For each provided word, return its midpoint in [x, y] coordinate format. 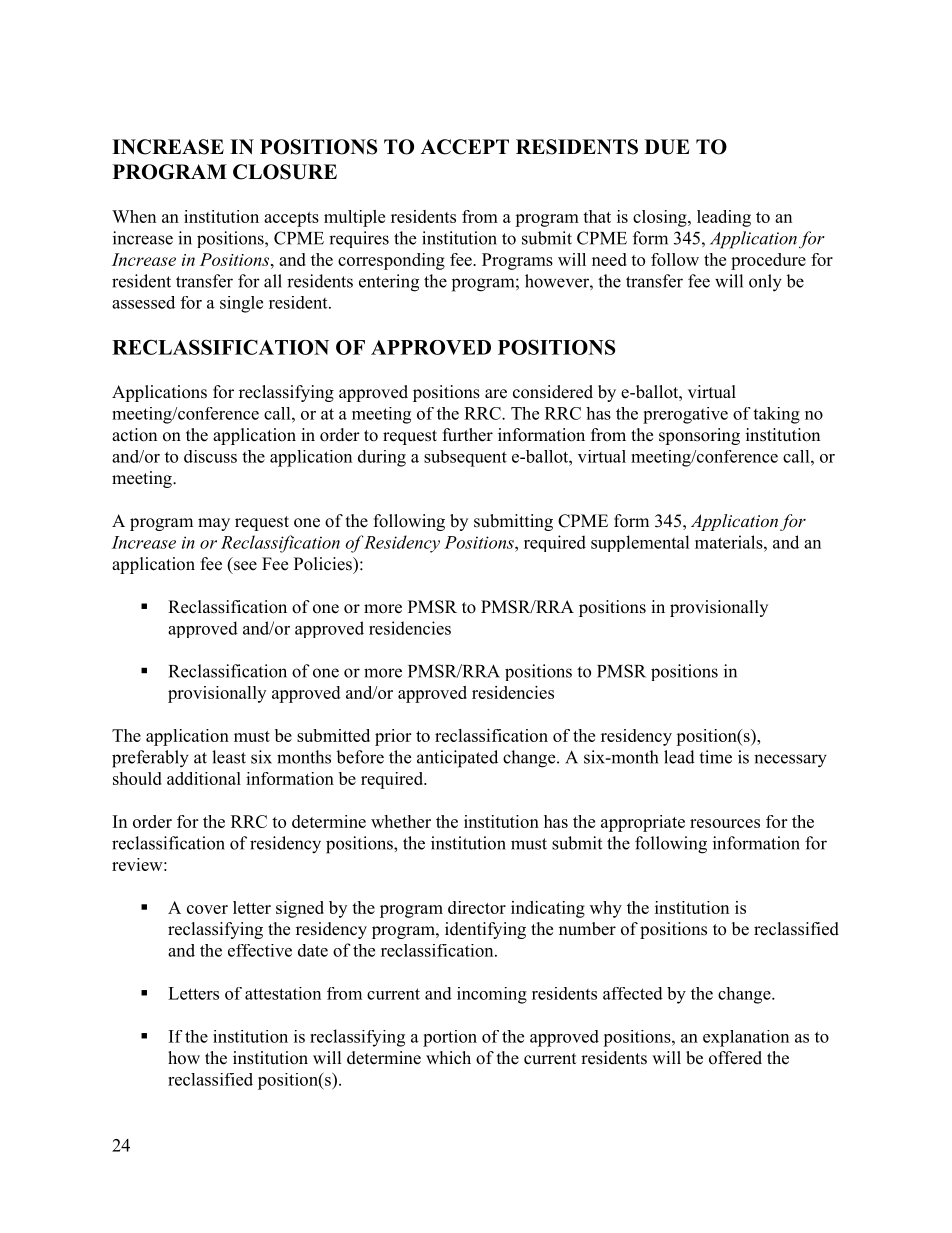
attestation [283, 993]
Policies [324, 564]
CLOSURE [285, 172]
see [245, 566]
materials [730, 542]
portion [450, 1038]
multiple [354, 218]
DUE [667, 147]
